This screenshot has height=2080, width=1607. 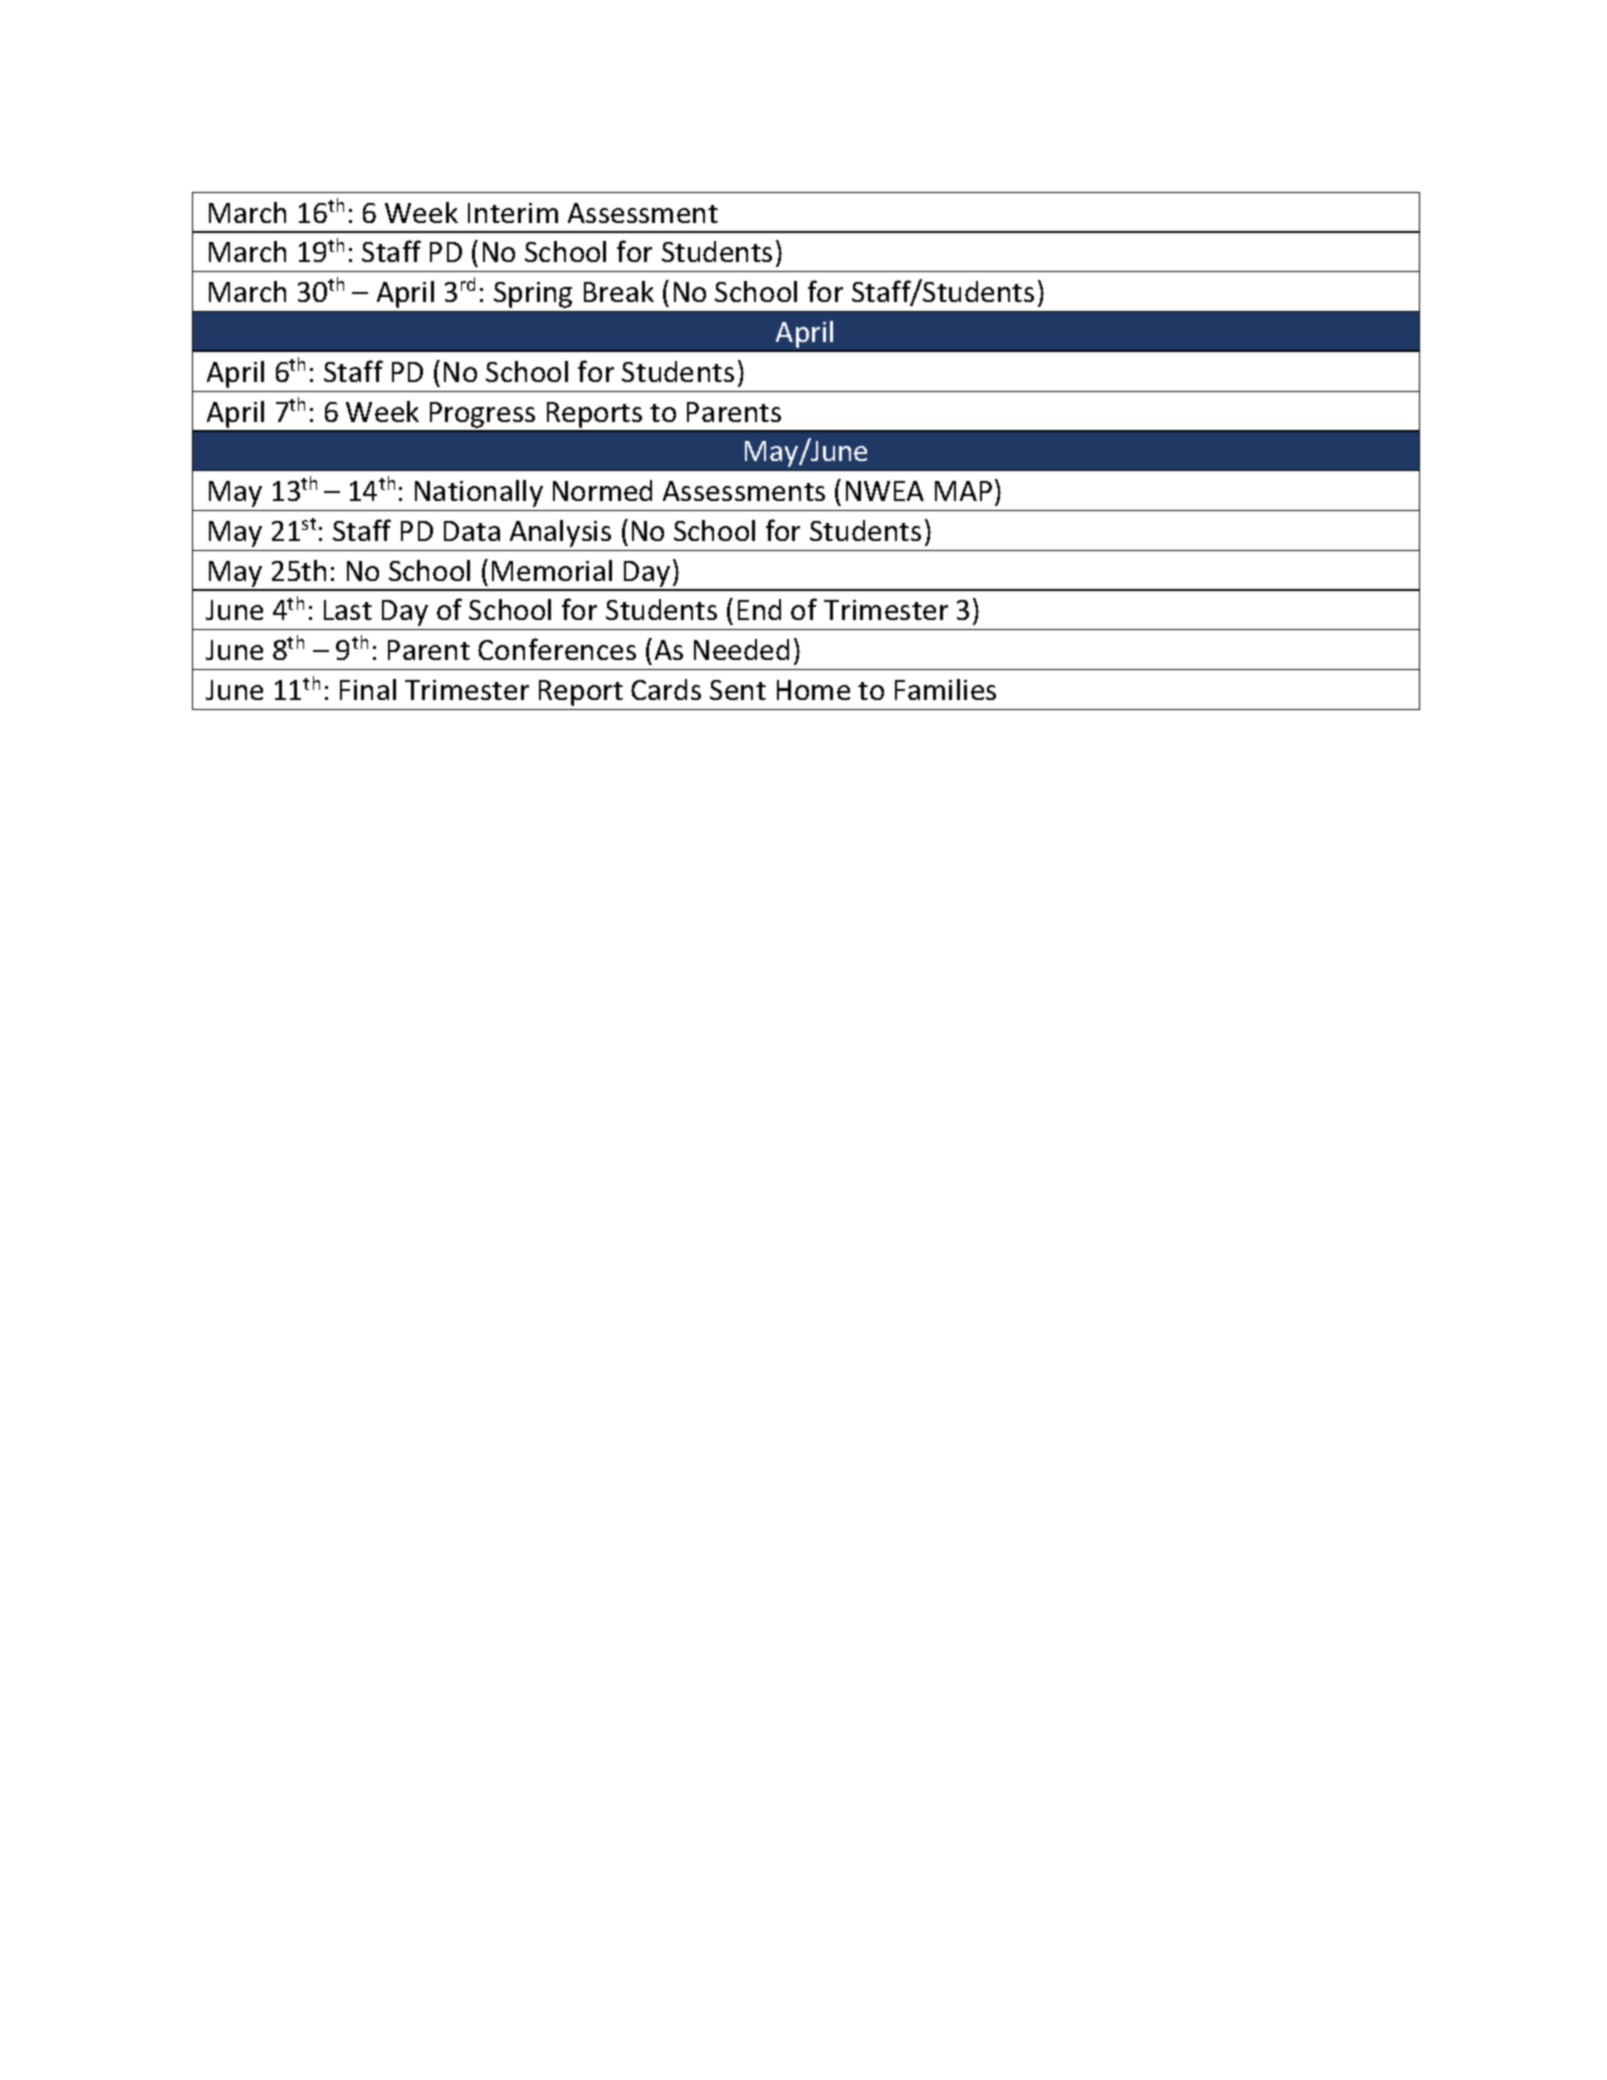 I want to click on End, so click(x=759, y=609).
